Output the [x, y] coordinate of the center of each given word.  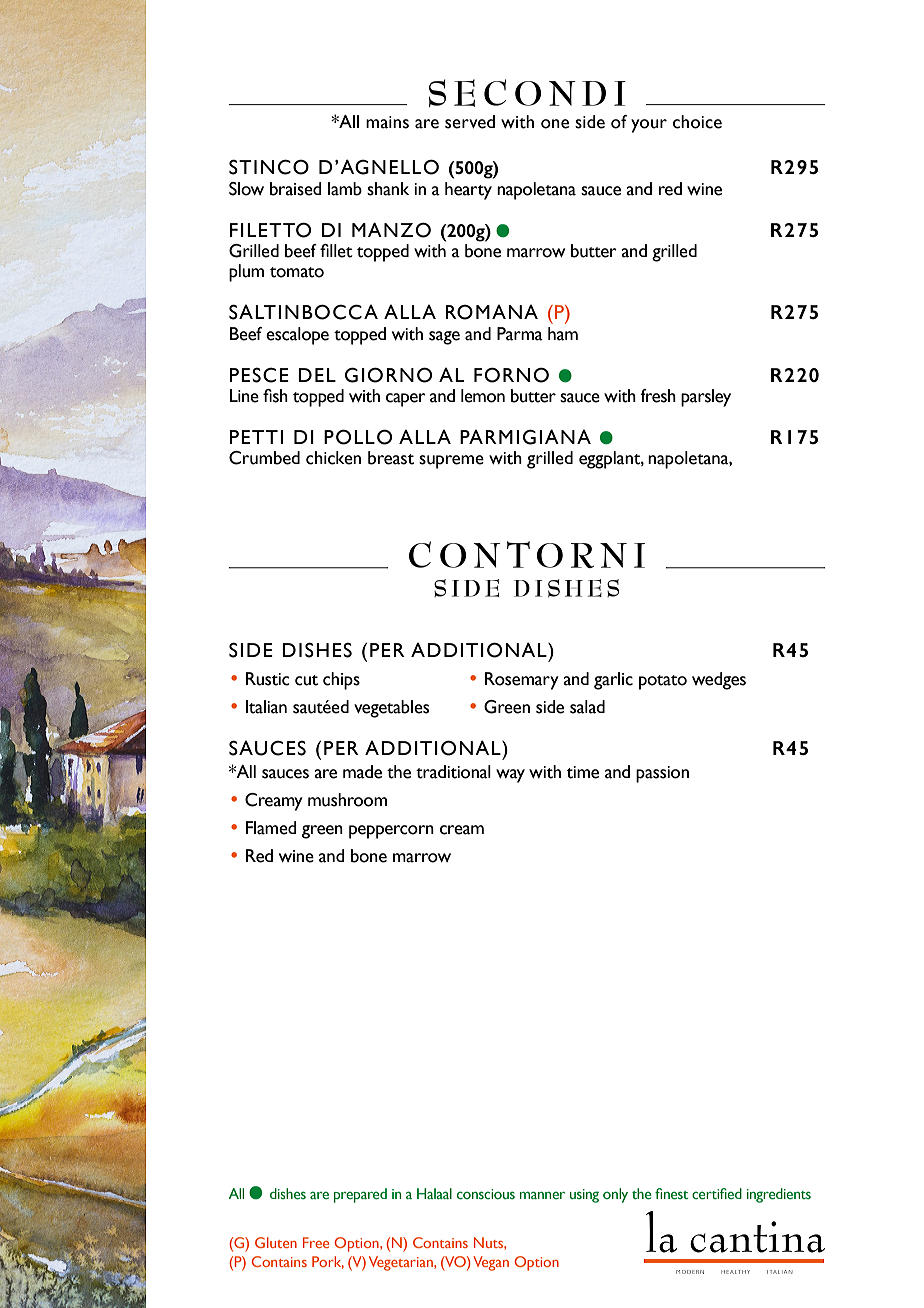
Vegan [491, 1263]
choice [697, 122]
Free [316, 1242]
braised [296, 189]
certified [717, 1194]
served [470, 122]
